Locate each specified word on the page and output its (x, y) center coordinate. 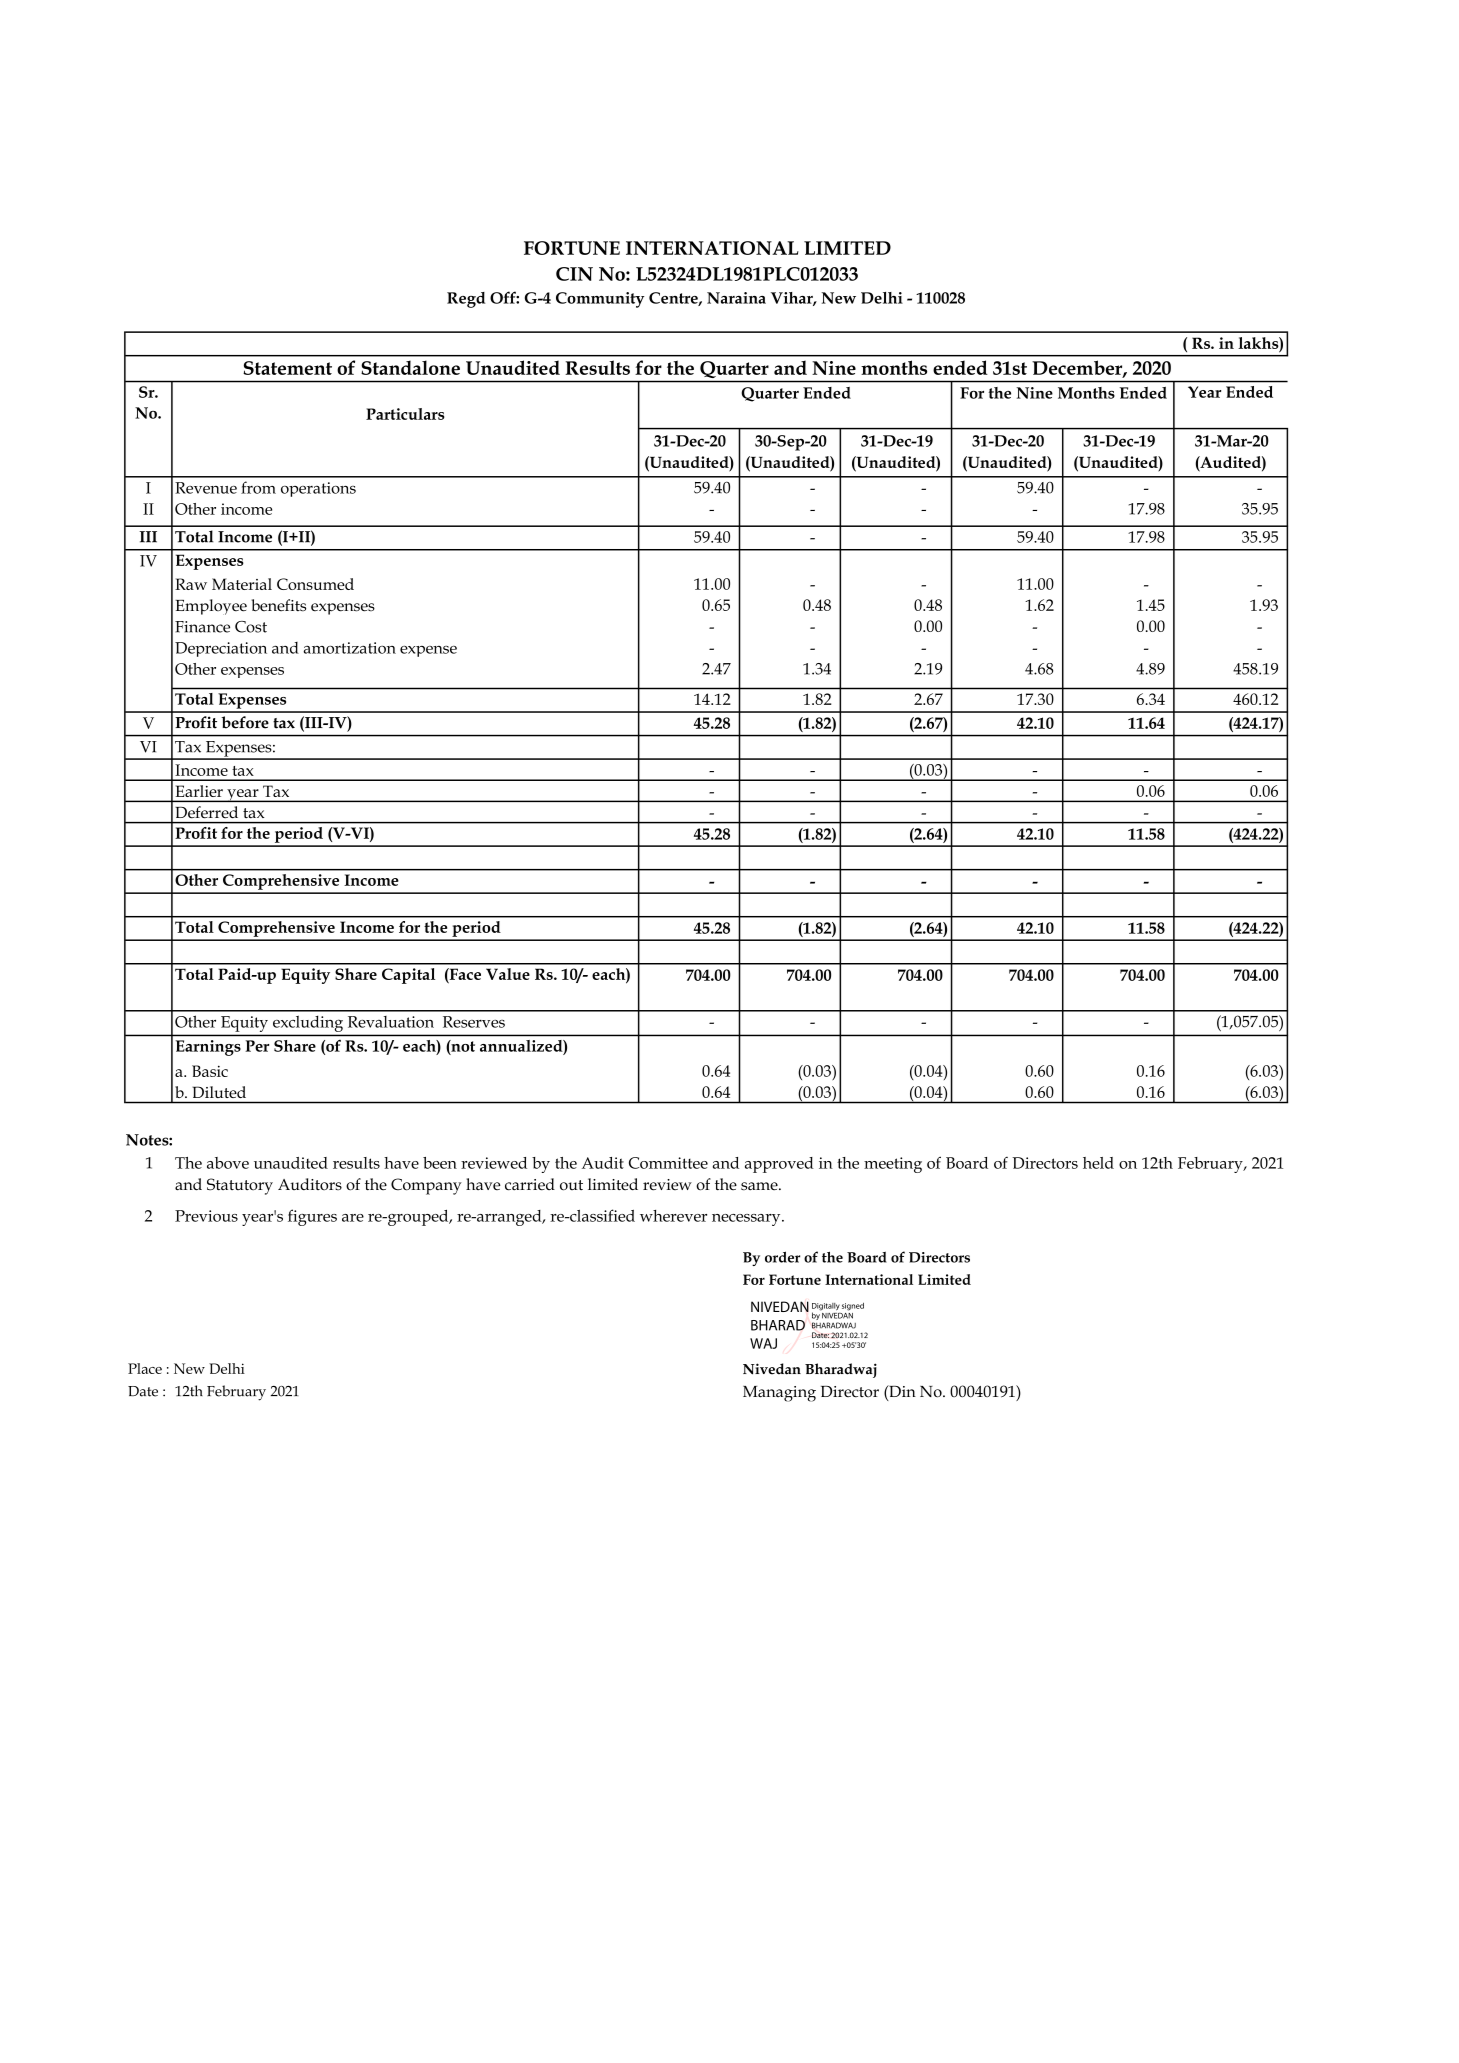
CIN (574, 274)
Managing (779, 1394)
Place (145, 1368)
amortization (350, 648)
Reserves (474, 1022)
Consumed (315, 584)
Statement (287, 368)
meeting (893, 1165)
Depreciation (221, 649)
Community (600, 300)
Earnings (208, 1048)
